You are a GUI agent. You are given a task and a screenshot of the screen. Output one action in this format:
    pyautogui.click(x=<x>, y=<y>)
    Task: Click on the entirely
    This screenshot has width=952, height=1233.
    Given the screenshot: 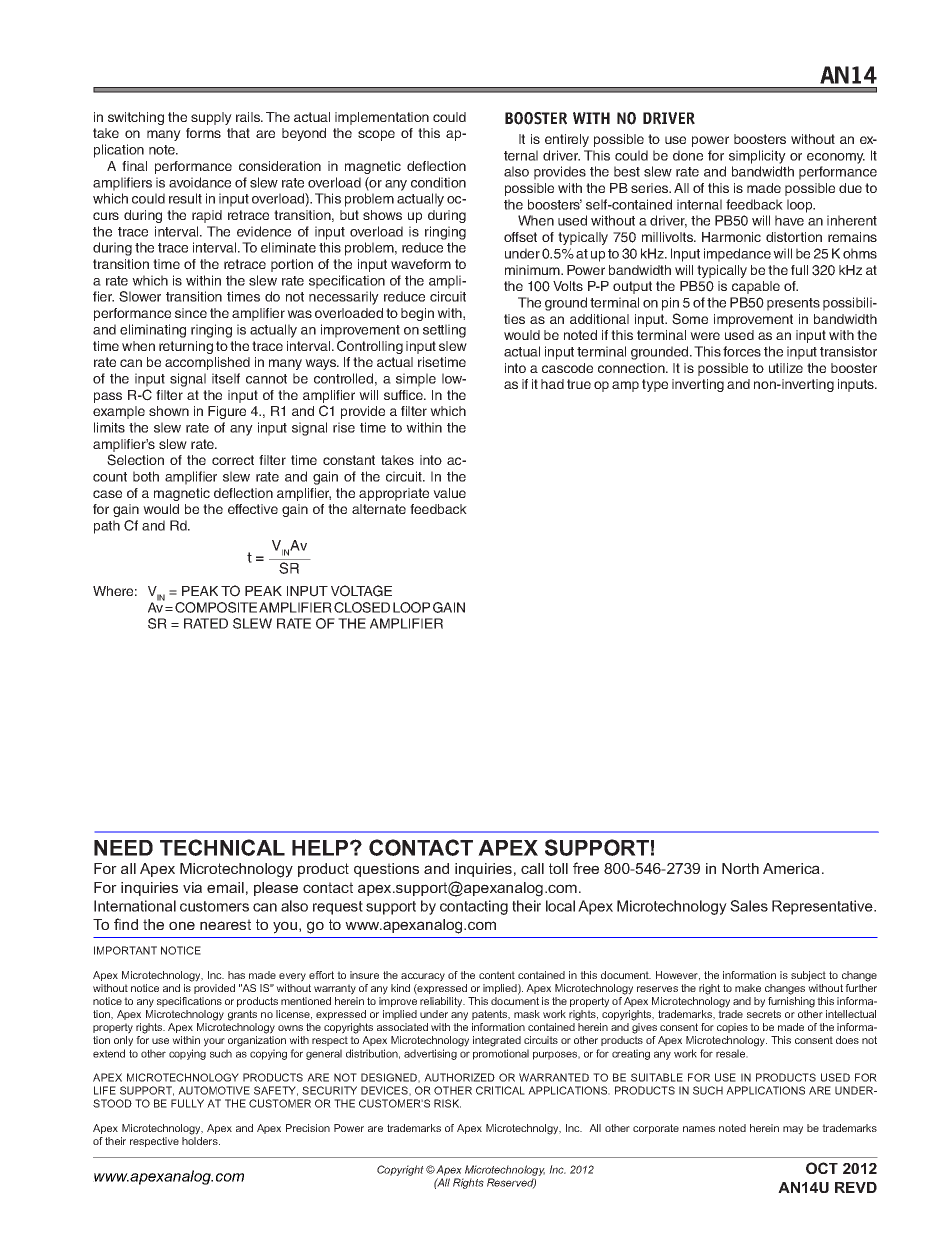 What is the action you would take?
    pyautogui.click(x=567, y=140)
